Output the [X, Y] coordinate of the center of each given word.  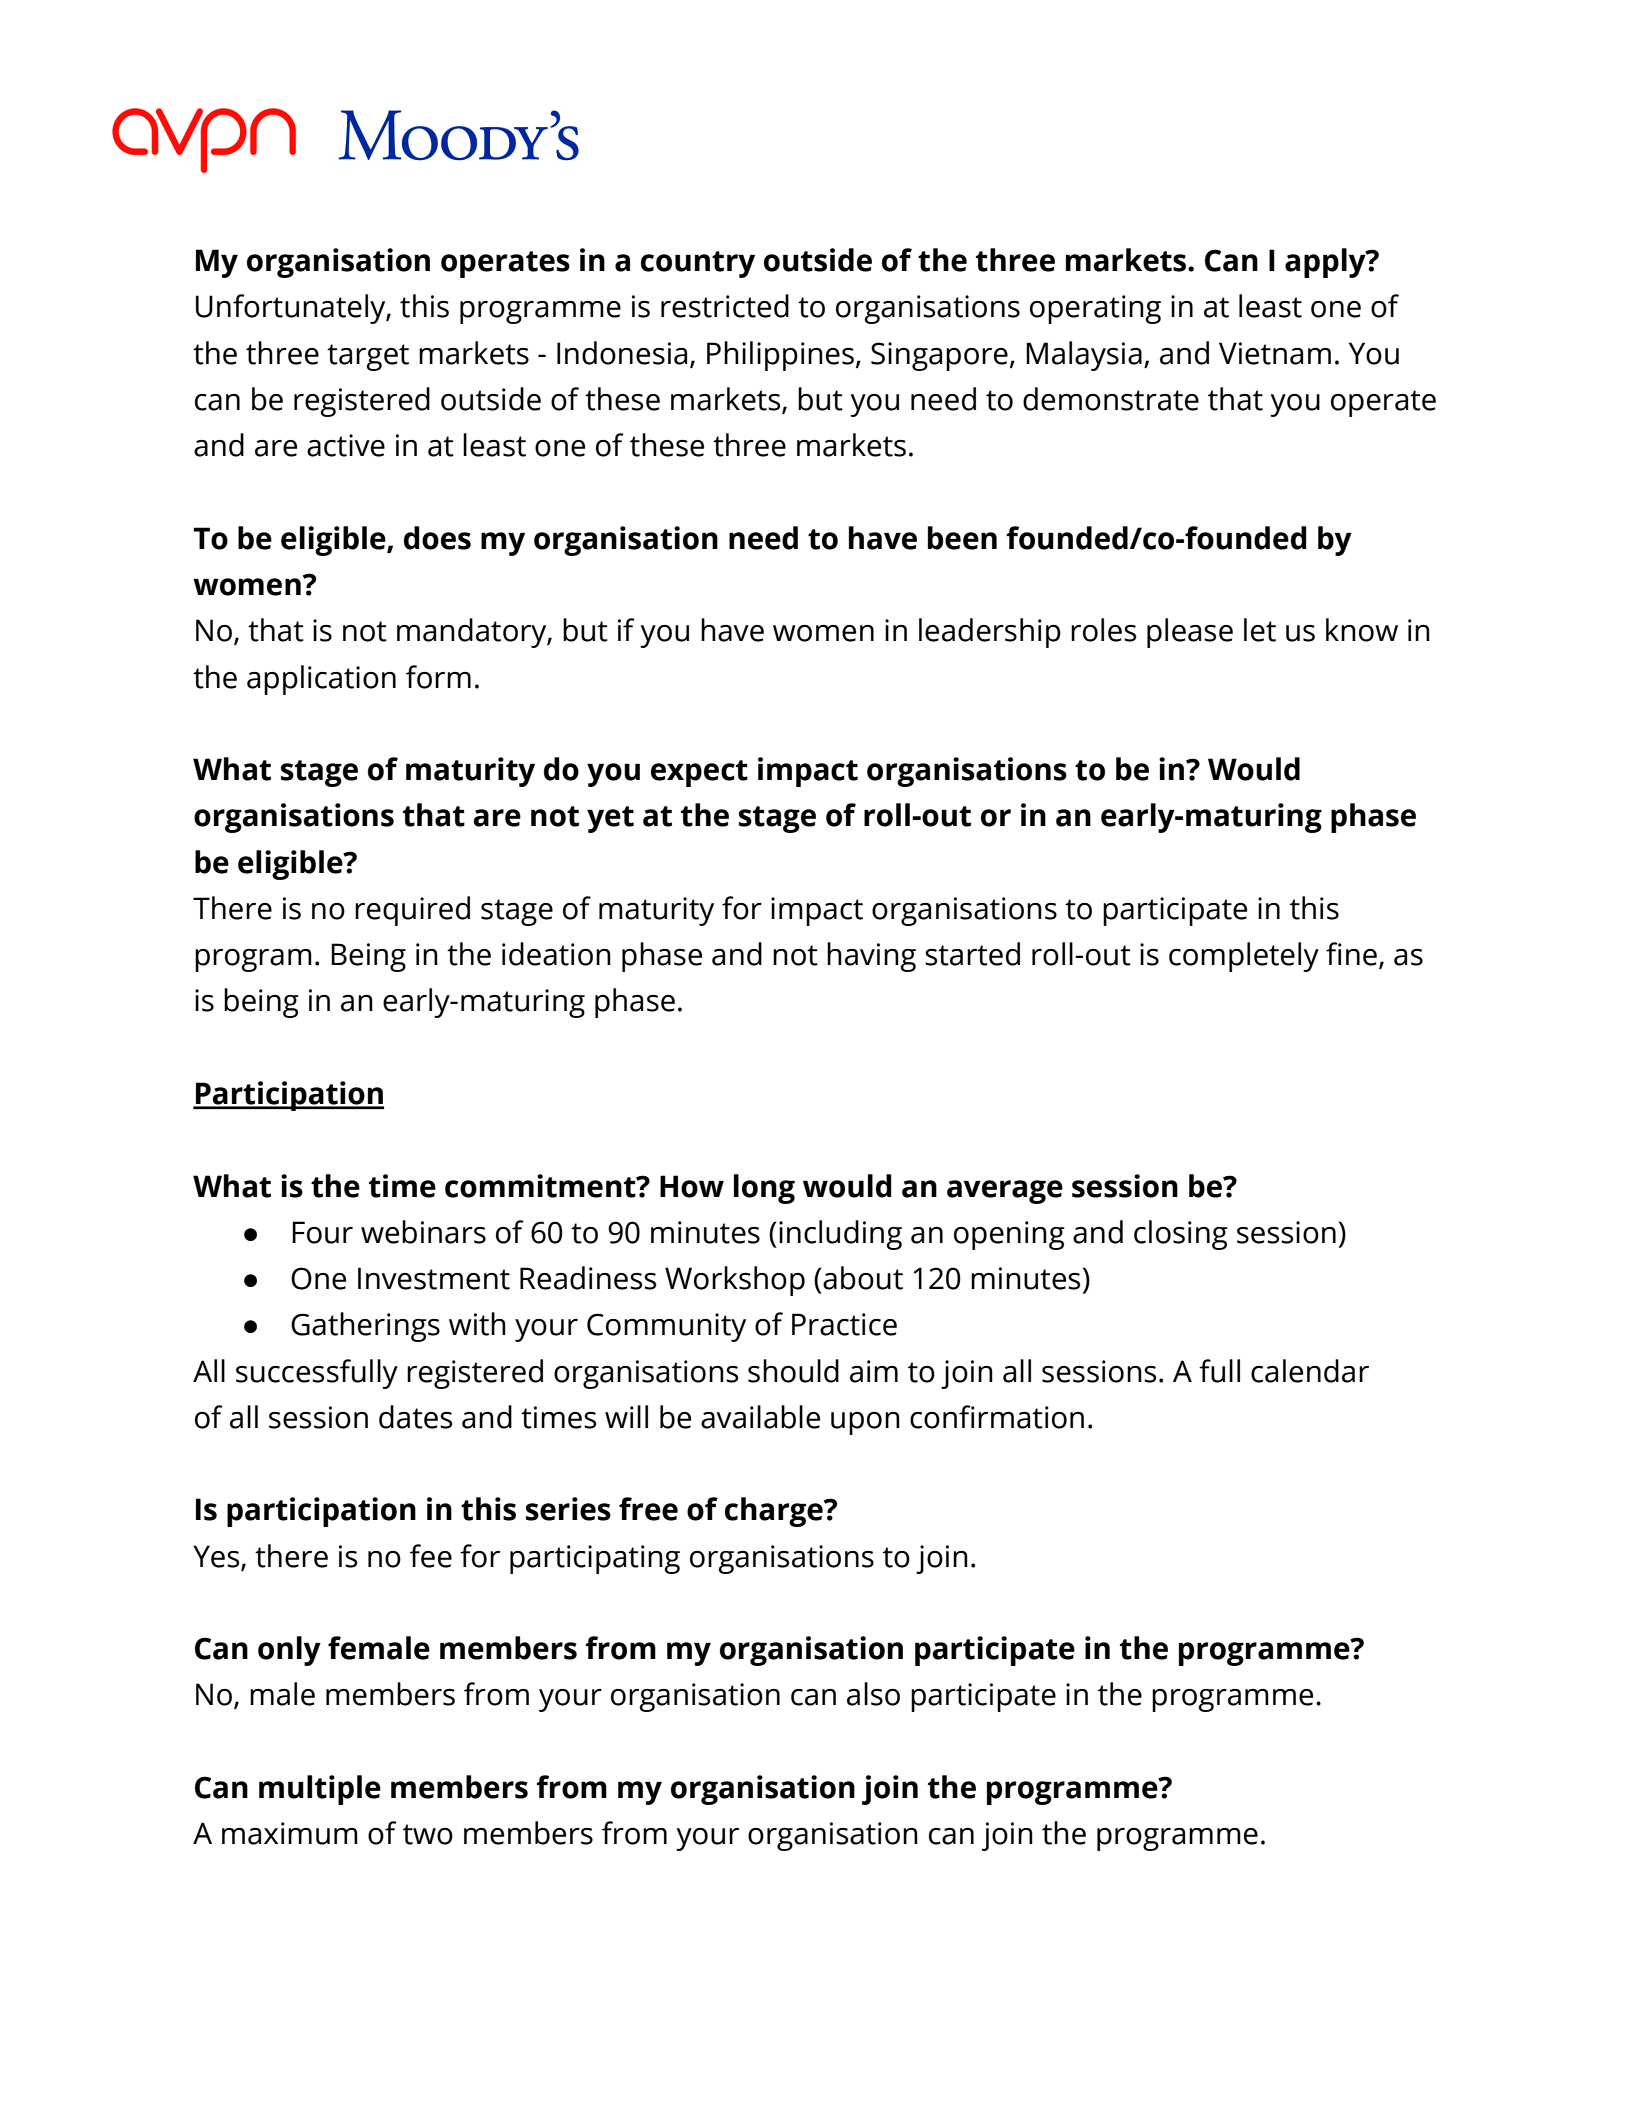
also [873, 1694]
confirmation [997, 1417]
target [368, 357]
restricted [725, 306]
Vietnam [1275, 353]
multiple [320, 1790]
